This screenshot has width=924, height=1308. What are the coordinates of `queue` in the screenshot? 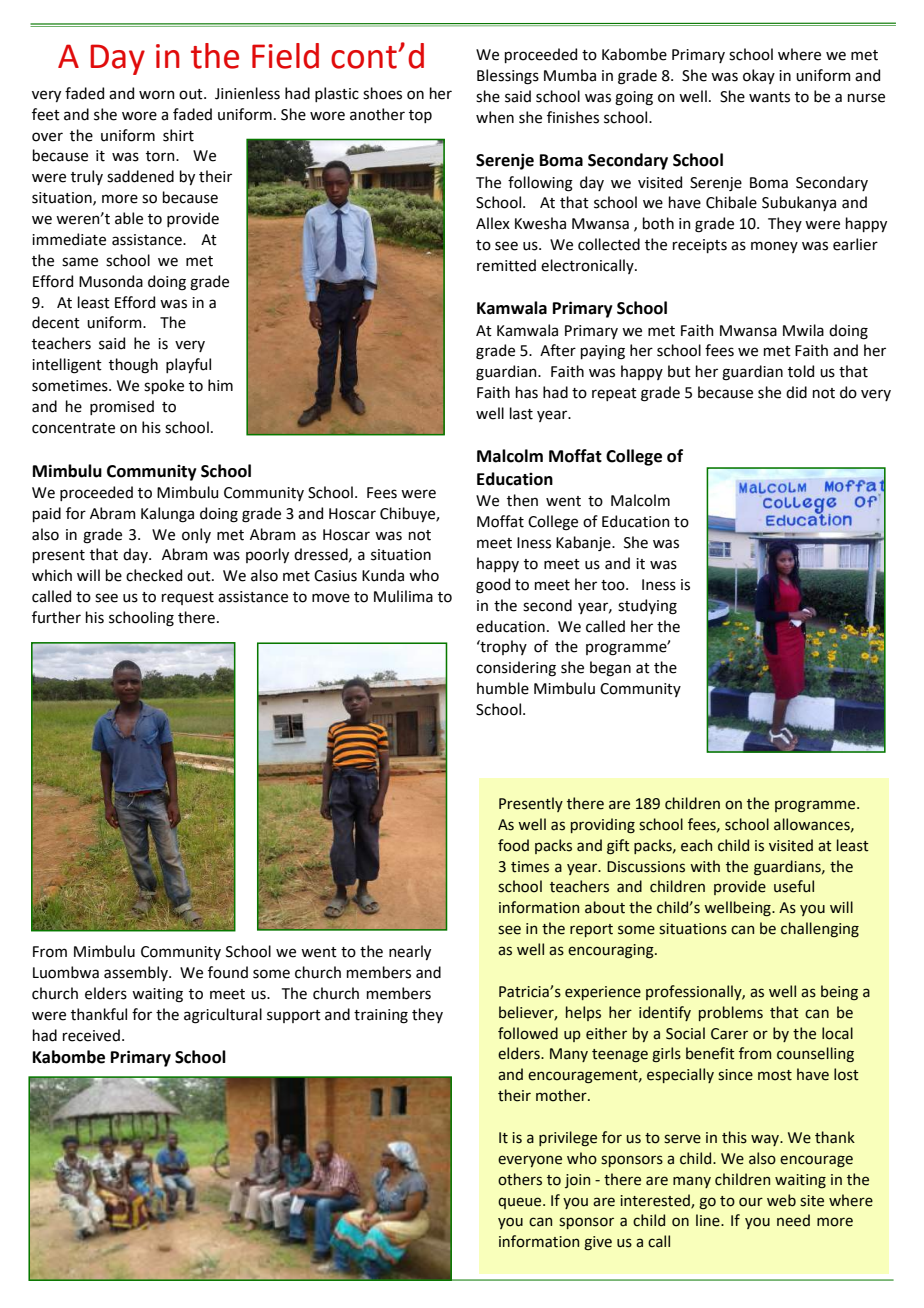 It's located at (521, 1203).
